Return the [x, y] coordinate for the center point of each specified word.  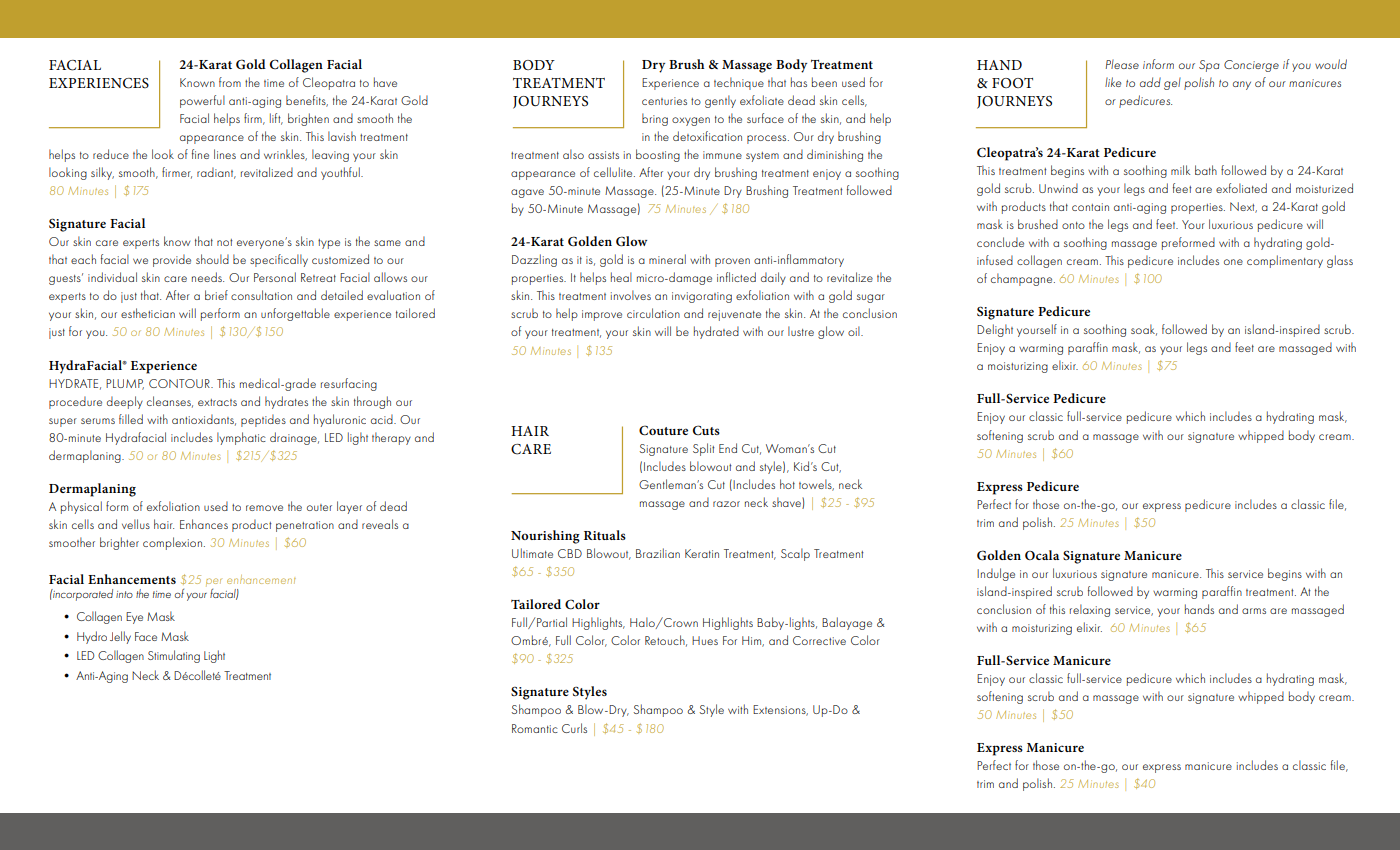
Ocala [1042, 555]
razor [726, 504]
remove [264, 508]
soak [1144, 330]
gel [1172, 83]
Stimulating [174, 656]
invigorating [702, 297]
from [230, 82]
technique [739, 83]
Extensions [780, 710]
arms [1254, 611]
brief [216, 295]
